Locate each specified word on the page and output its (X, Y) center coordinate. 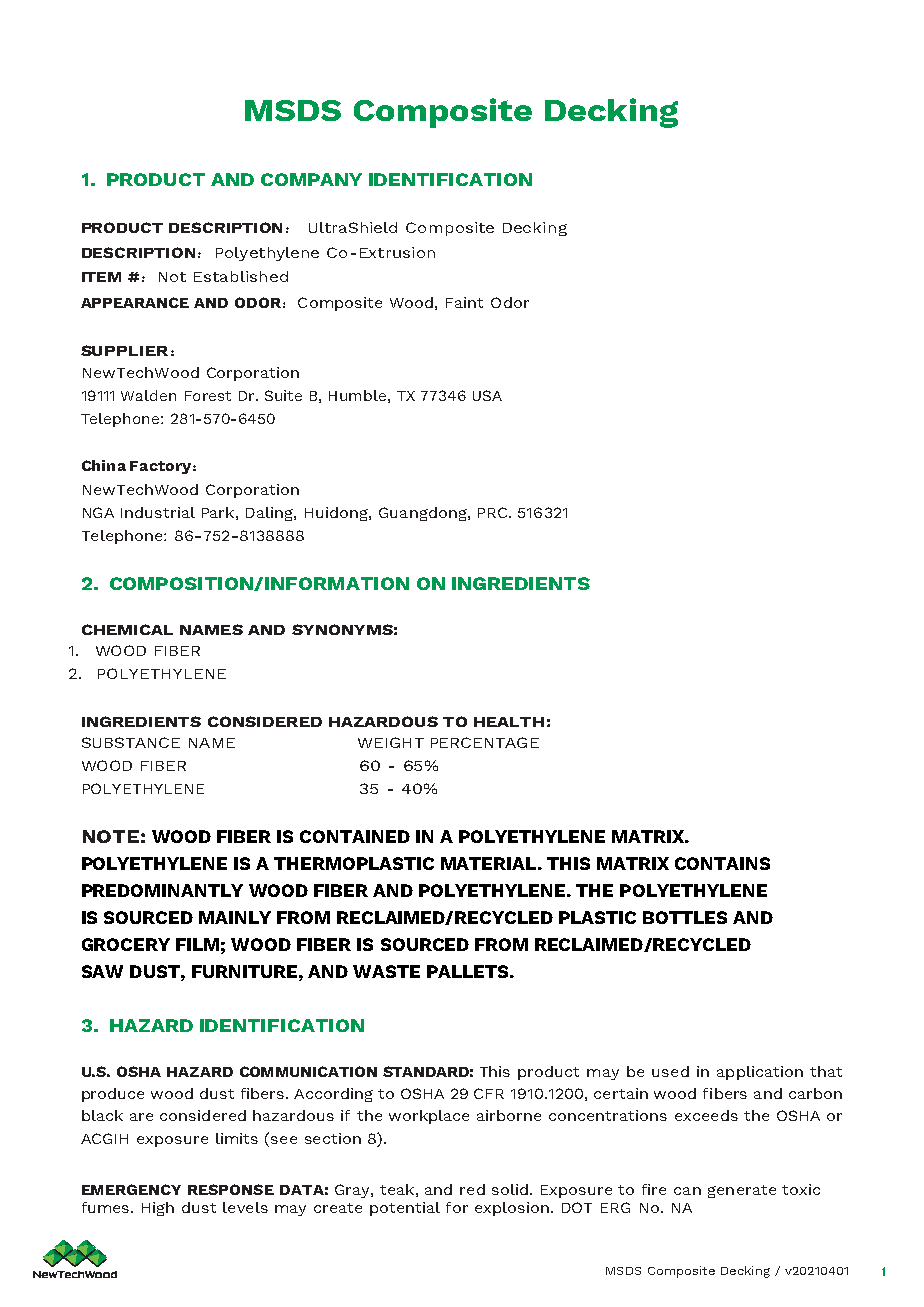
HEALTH (509, 722)
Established (241, 276)
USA (487, 395)
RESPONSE (231, 1189)
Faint (464, 302)
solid (510, 1189)
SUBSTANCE (131, 742)
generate (742, 1191)
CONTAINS (722, 863)
